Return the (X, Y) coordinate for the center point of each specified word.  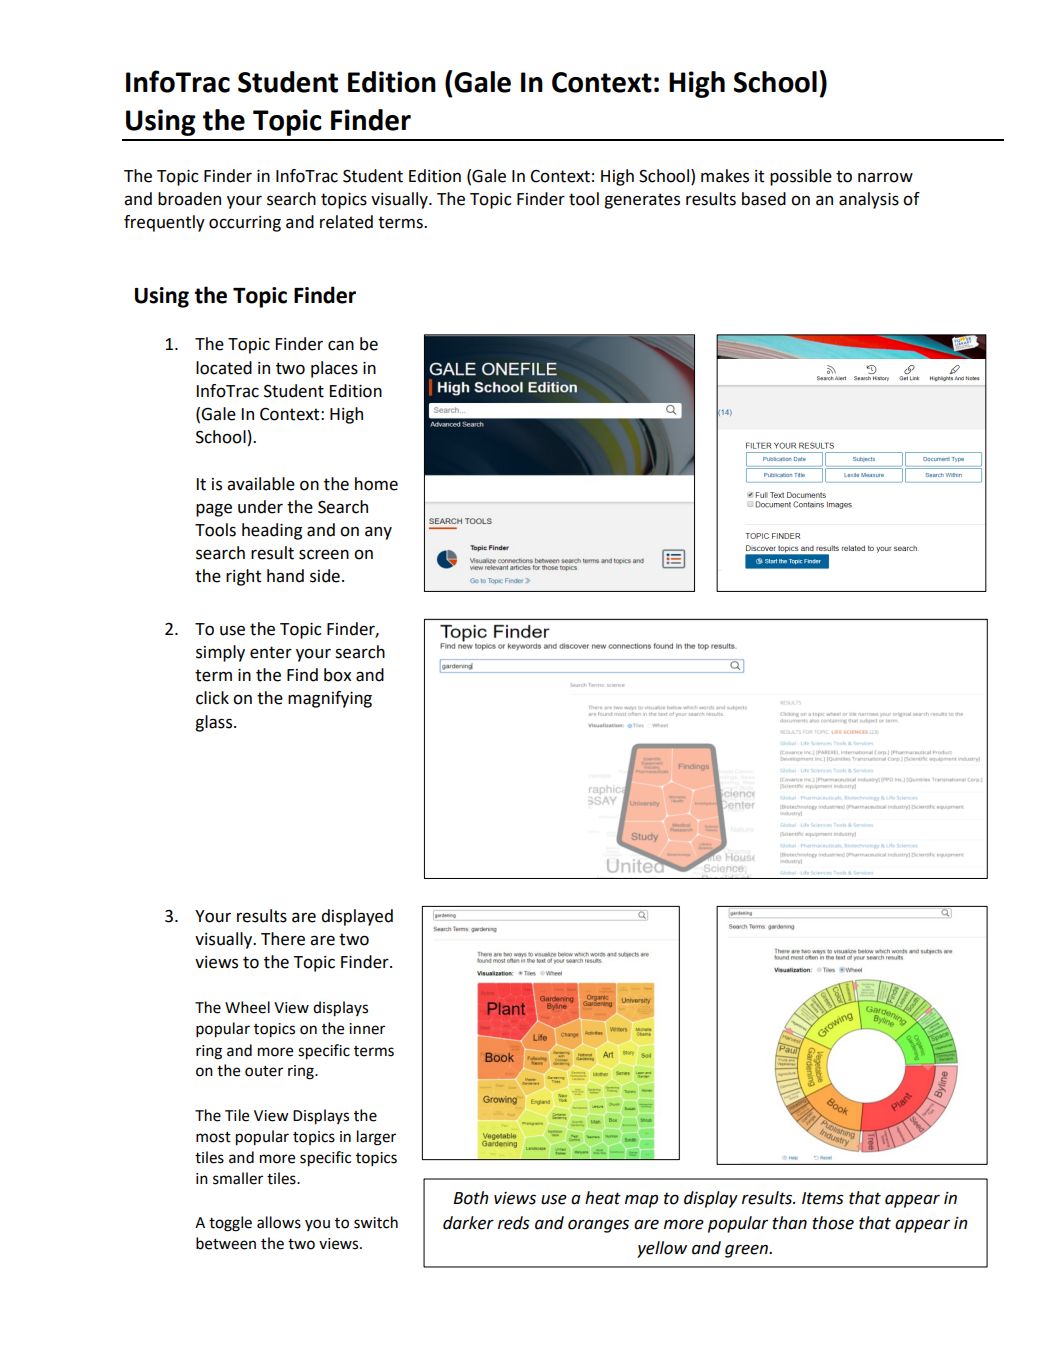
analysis (869, 200)
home (376, 484)
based (764, 199)
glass (213, 723)
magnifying (330, 699)
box (337, 675)
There (283, 939)
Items (823, 1198)
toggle (230, 1224)
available (261, 484)
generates (642, 201)
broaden (189, 199)
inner (367, 1029)
